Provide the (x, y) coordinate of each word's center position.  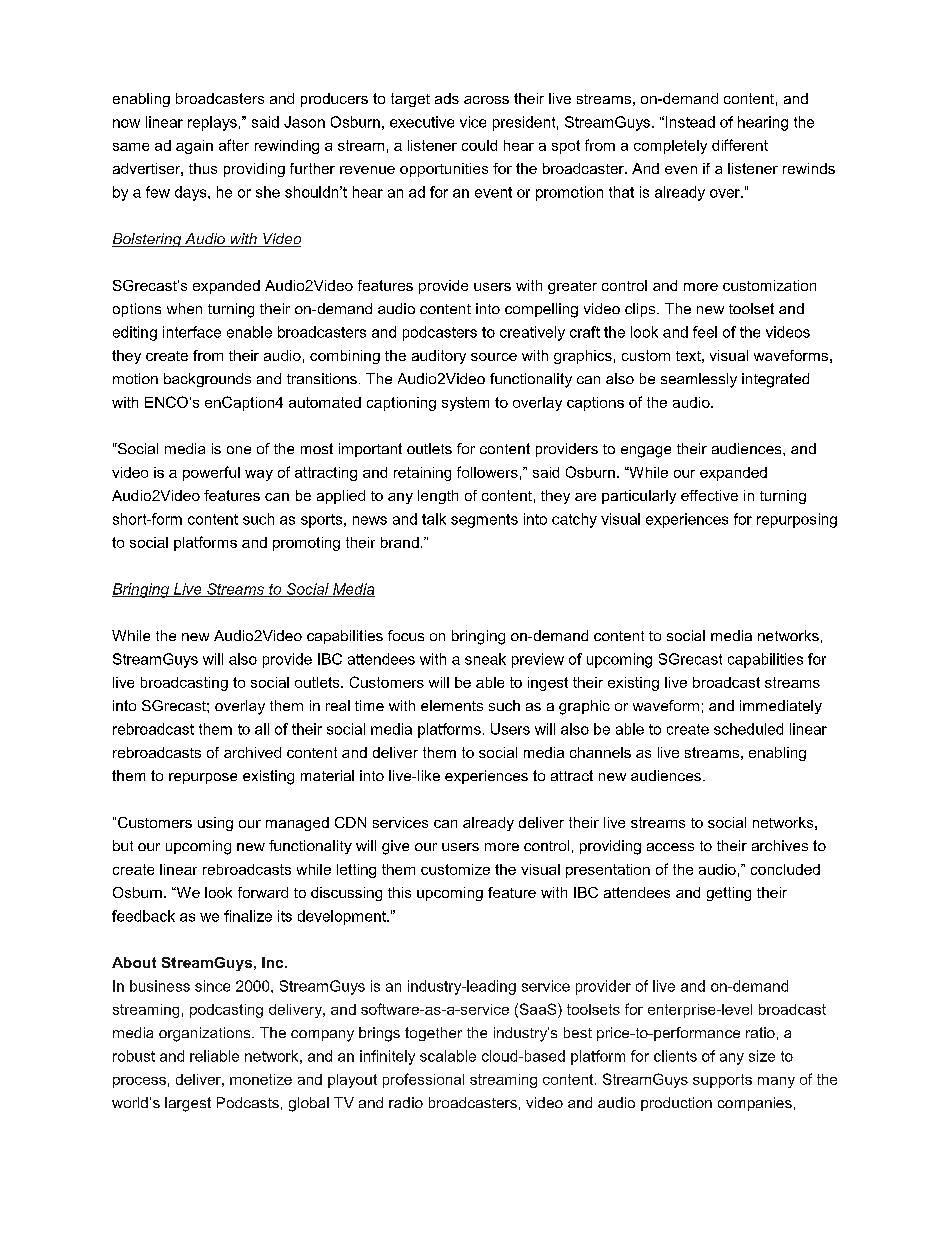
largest (188, 1104)
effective (709, 495)
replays (212, 123)
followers (487, 472)
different (740, 145)
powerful (211, 473)
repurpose (203, 778)
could (479, 145)
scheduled (748, 729)
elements (452, 705)
